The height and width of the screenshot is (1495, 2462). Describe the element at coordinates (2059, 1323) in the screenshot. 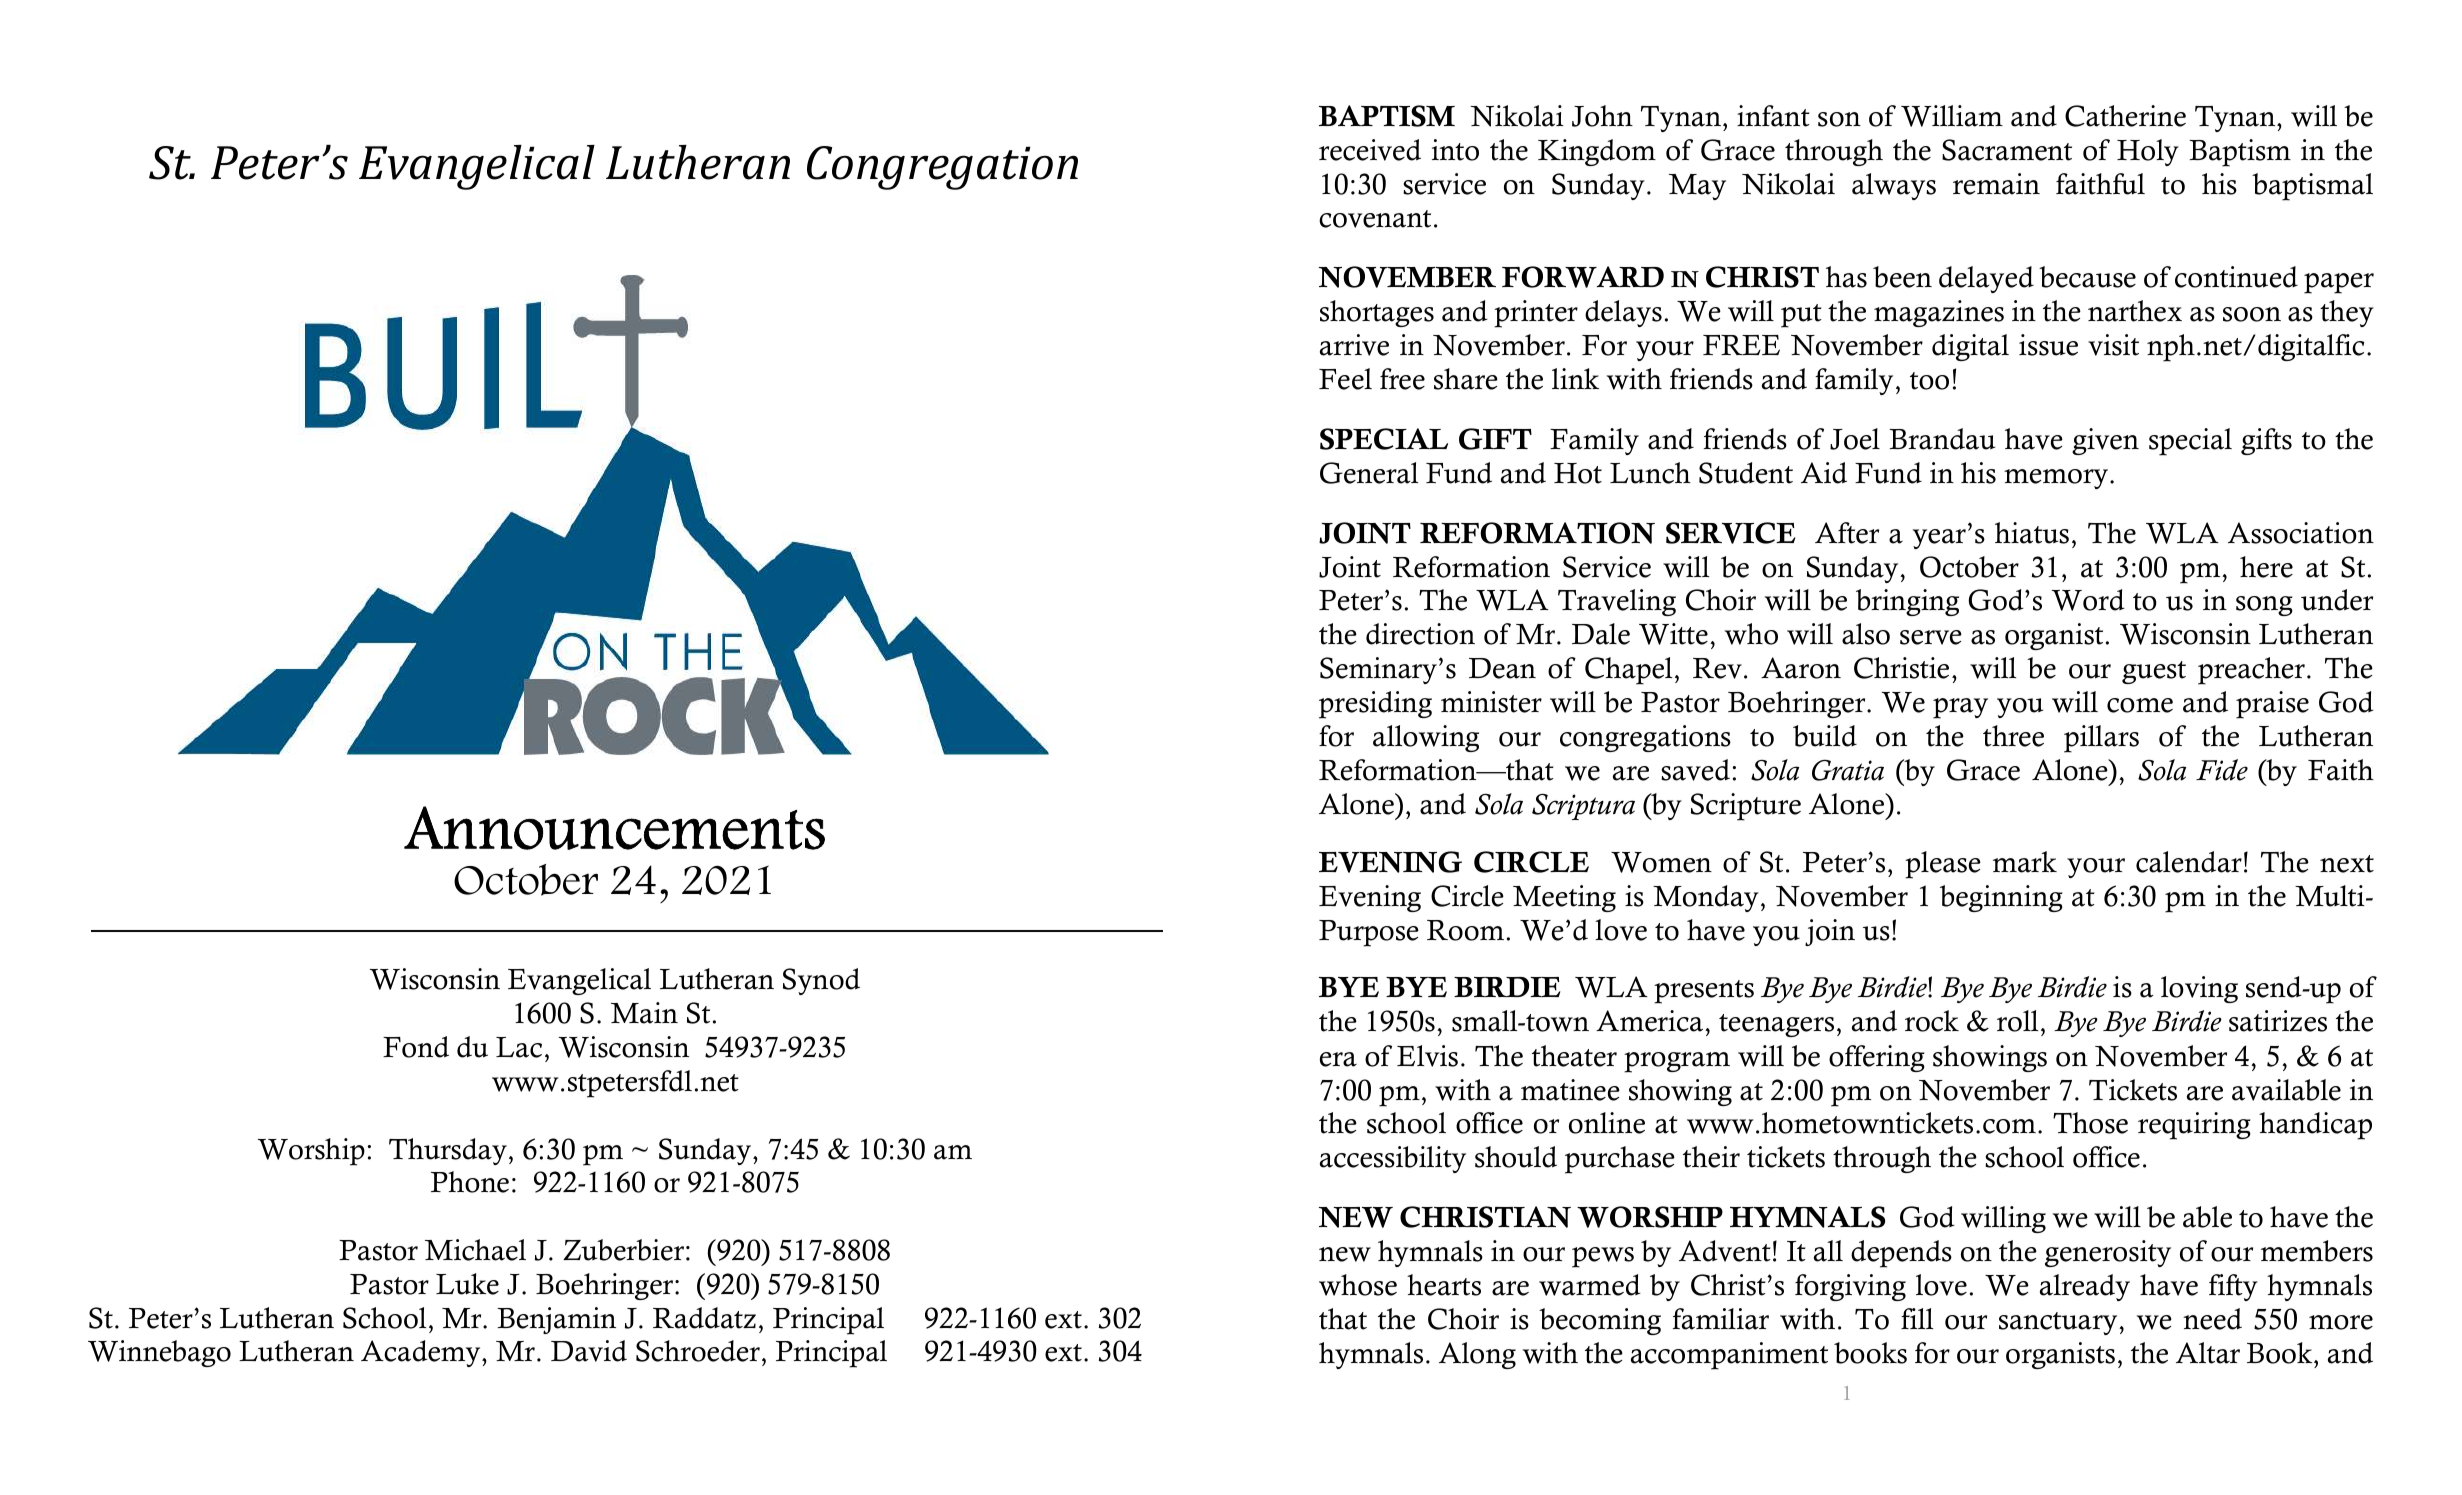

I see `sanctuary` at that location.
